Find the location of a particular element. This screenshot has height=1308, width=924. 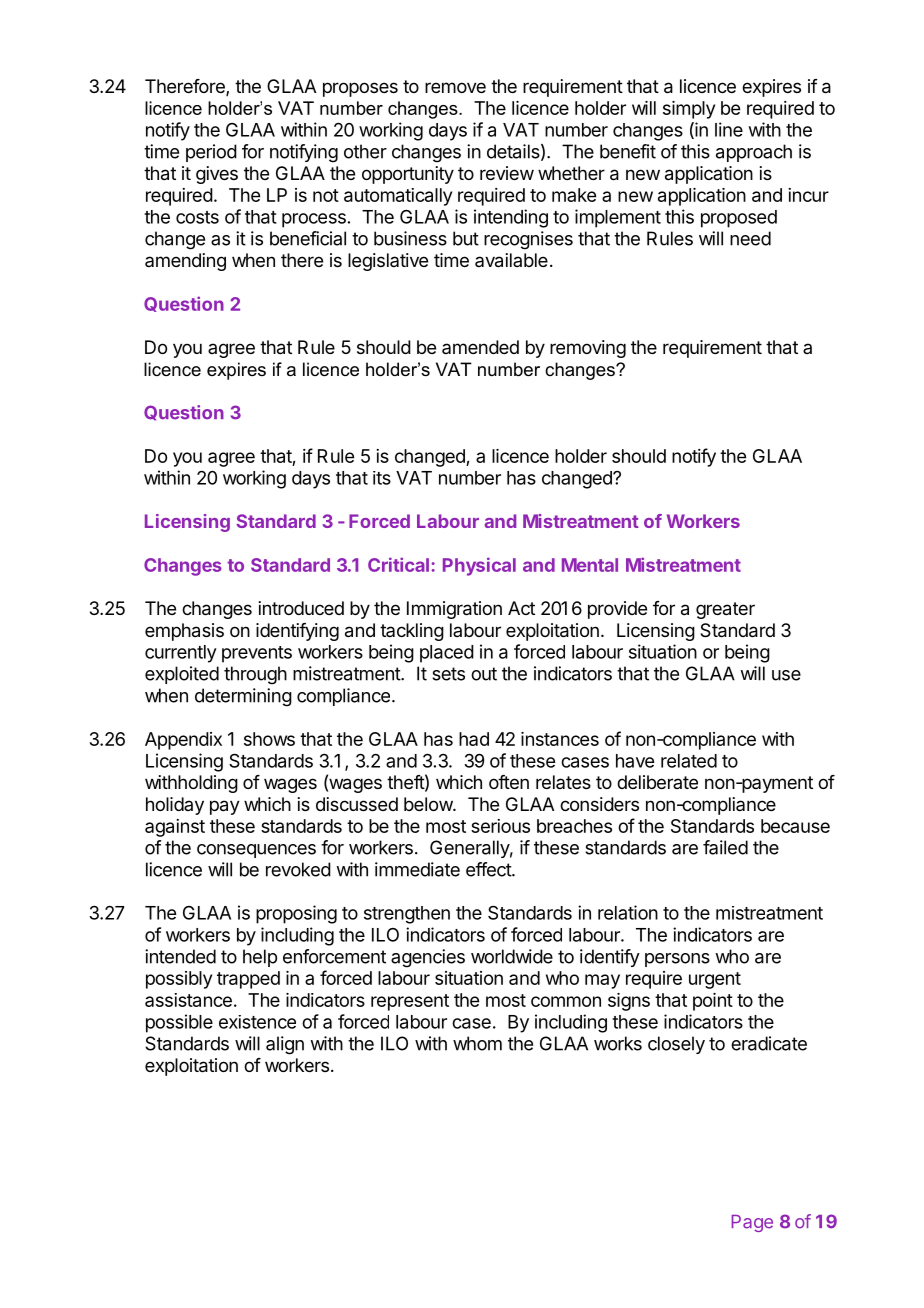

remove is located at coordinates (455, 87).
